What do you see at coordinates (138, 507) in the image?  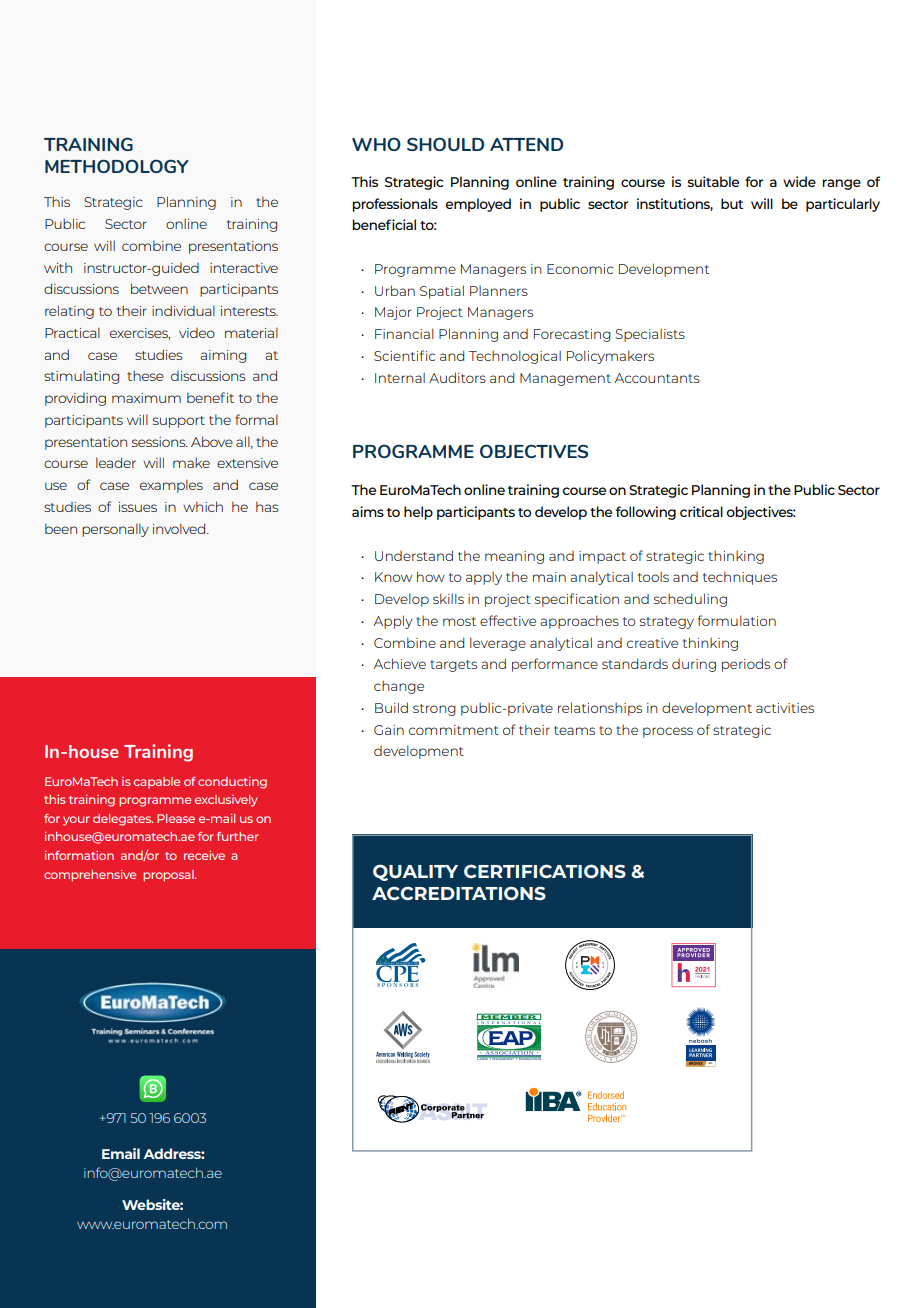 I see `issues` at bounding box center [138, 507].
